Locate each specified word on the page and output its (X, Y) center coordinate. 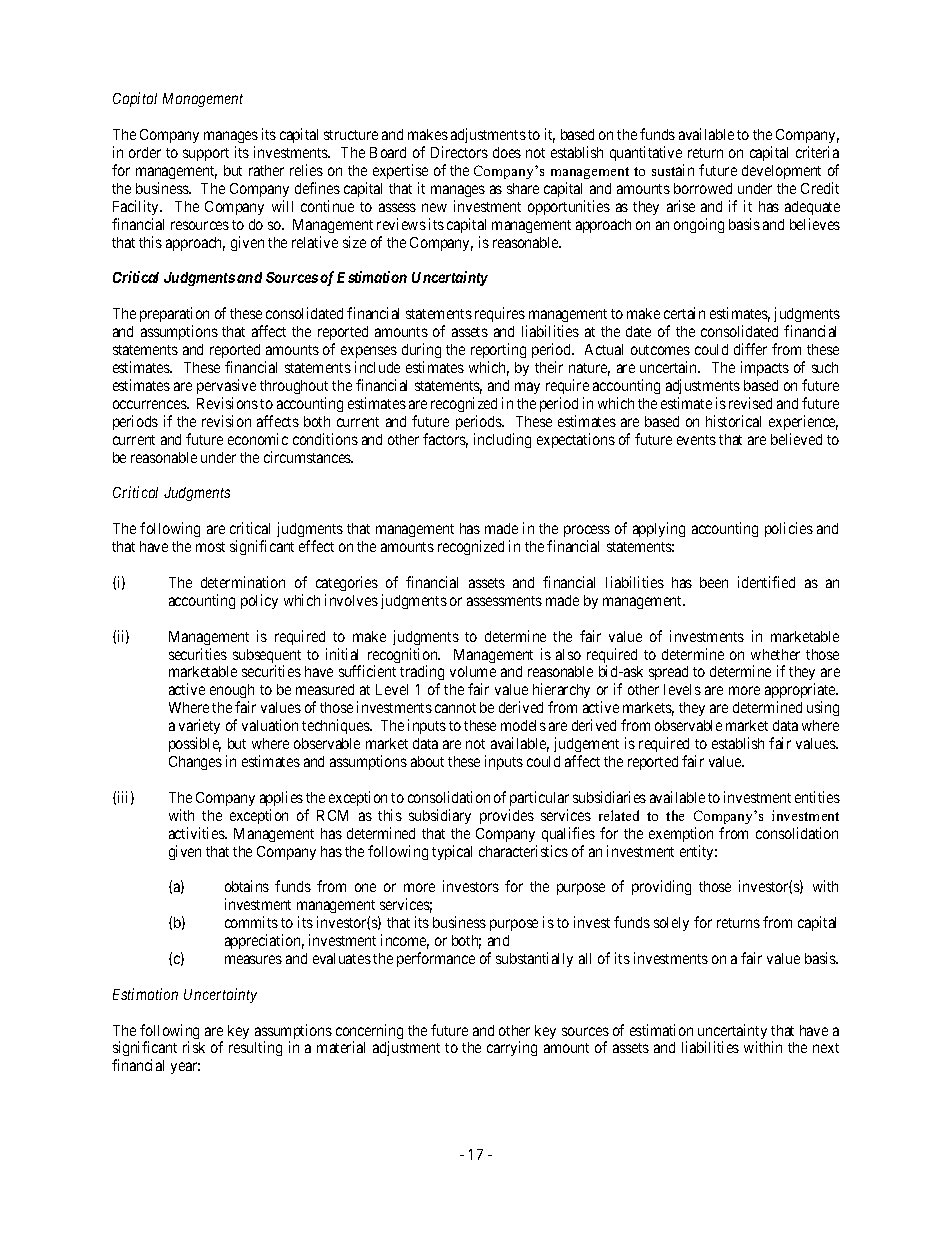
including (502, 440)
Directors (459, 152)
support (206, 154)
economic (258, 439)
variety (199, 728)
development (781, 172)
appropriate (801, 692)
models (523, 725)
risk (194, 1047)
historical (733, 421)
